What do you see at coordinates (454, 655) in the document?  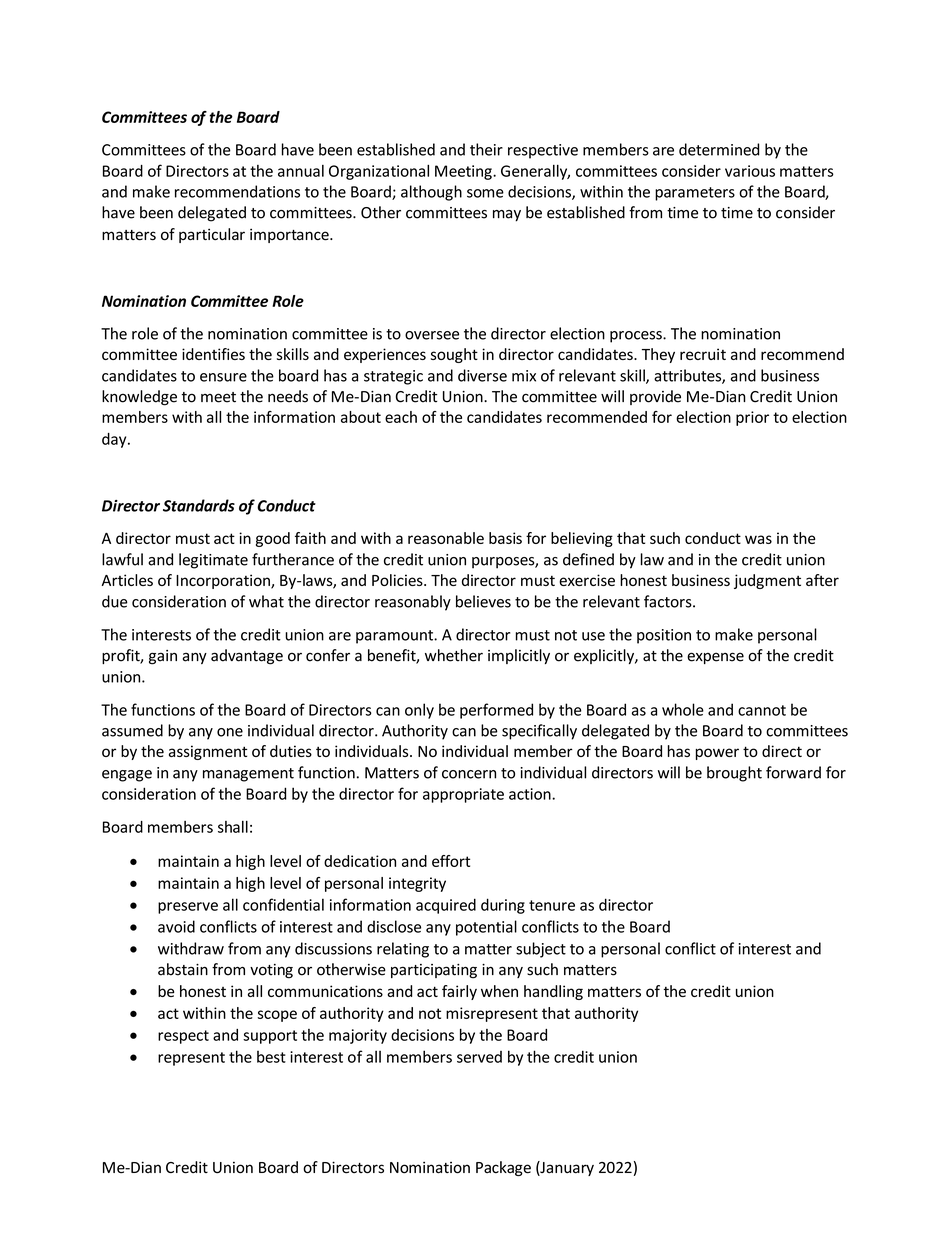 I see `whether` at bounding box center [454, 655].
